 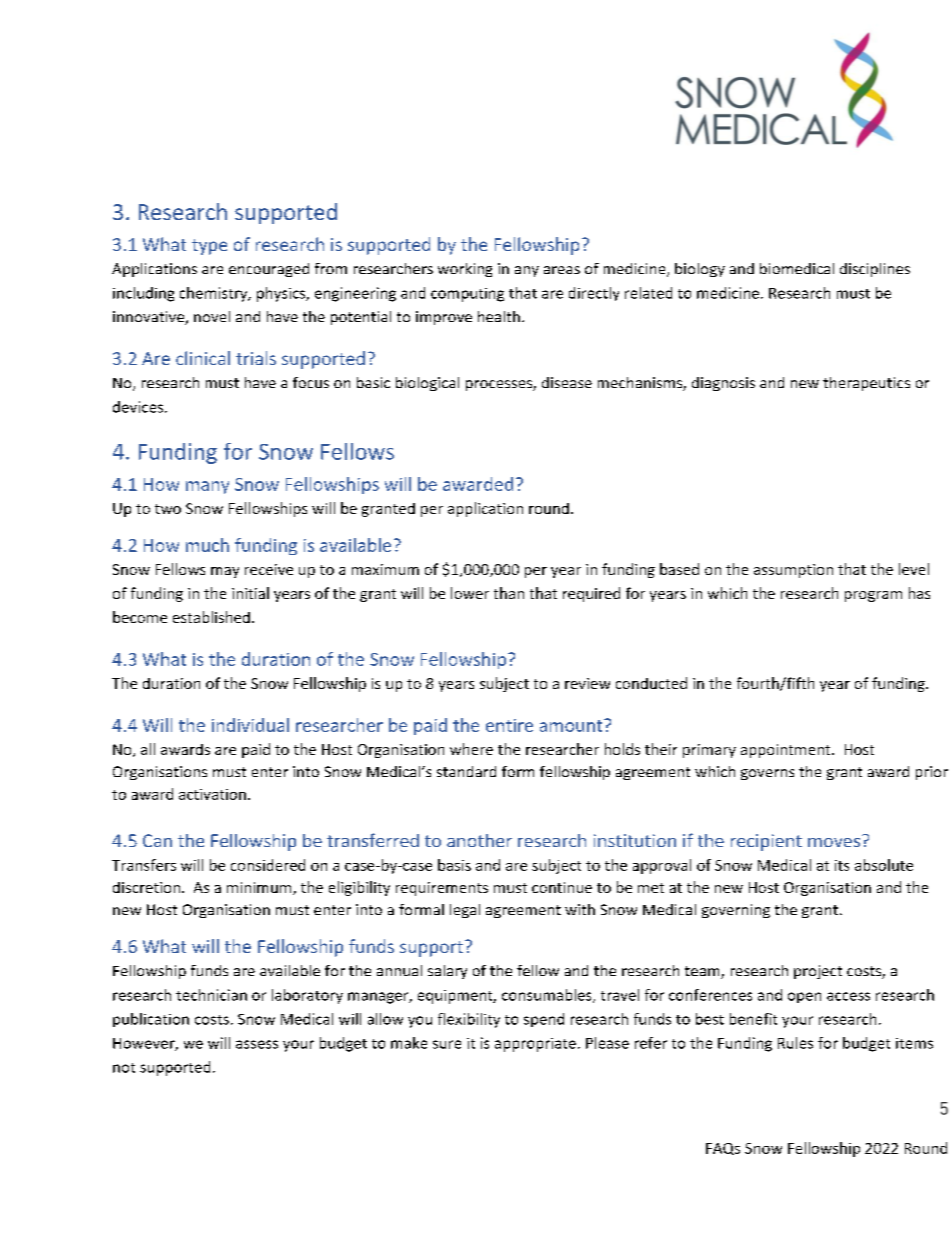 What do you see at coordinates (257, 1044) in the screenshot?
I see `assess` at bounding box center [257, 1044].
